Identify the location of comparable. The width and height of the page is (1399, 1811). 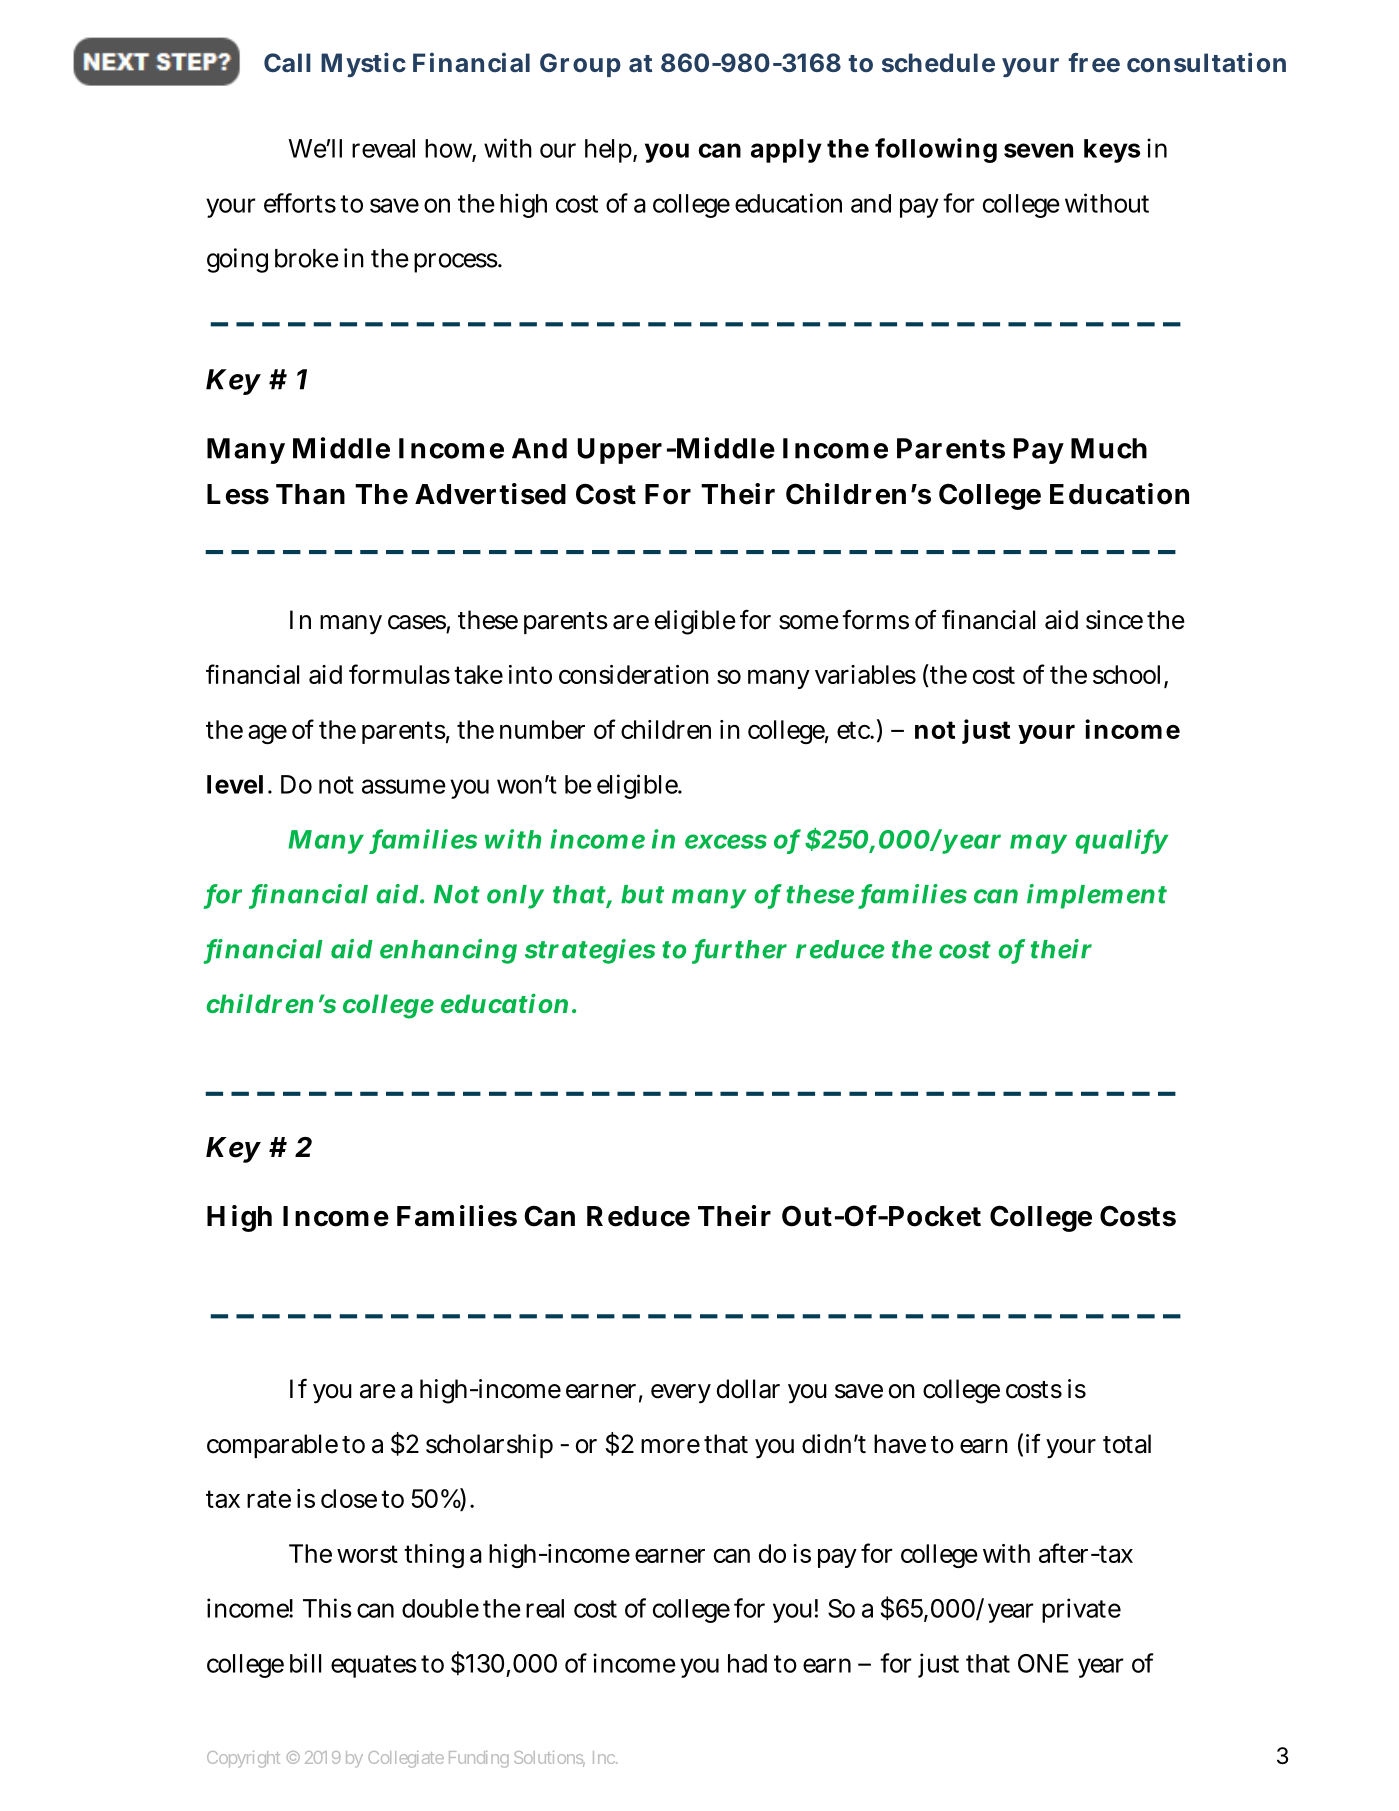
(275, 1446).
